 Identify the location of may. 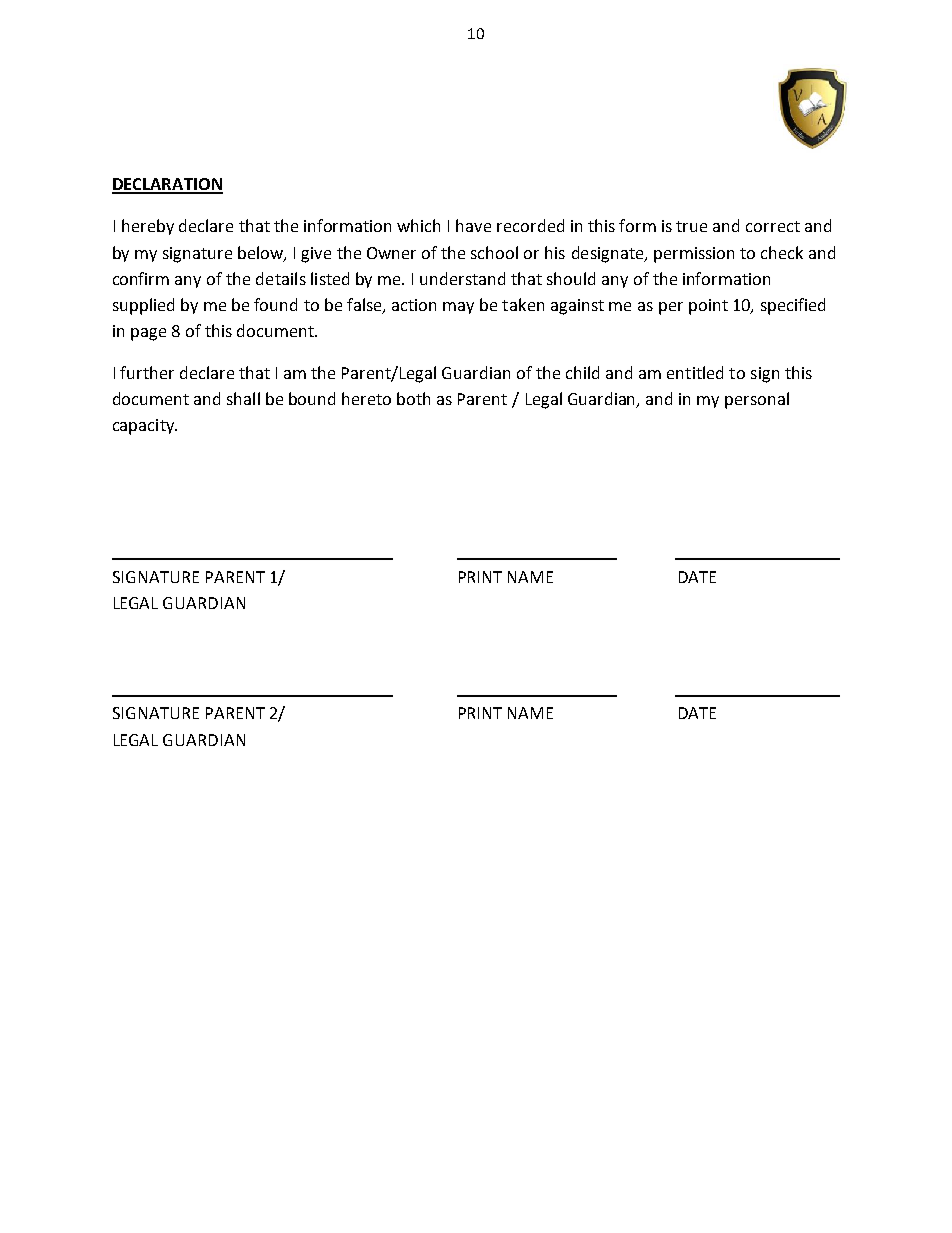
(458, 308).
